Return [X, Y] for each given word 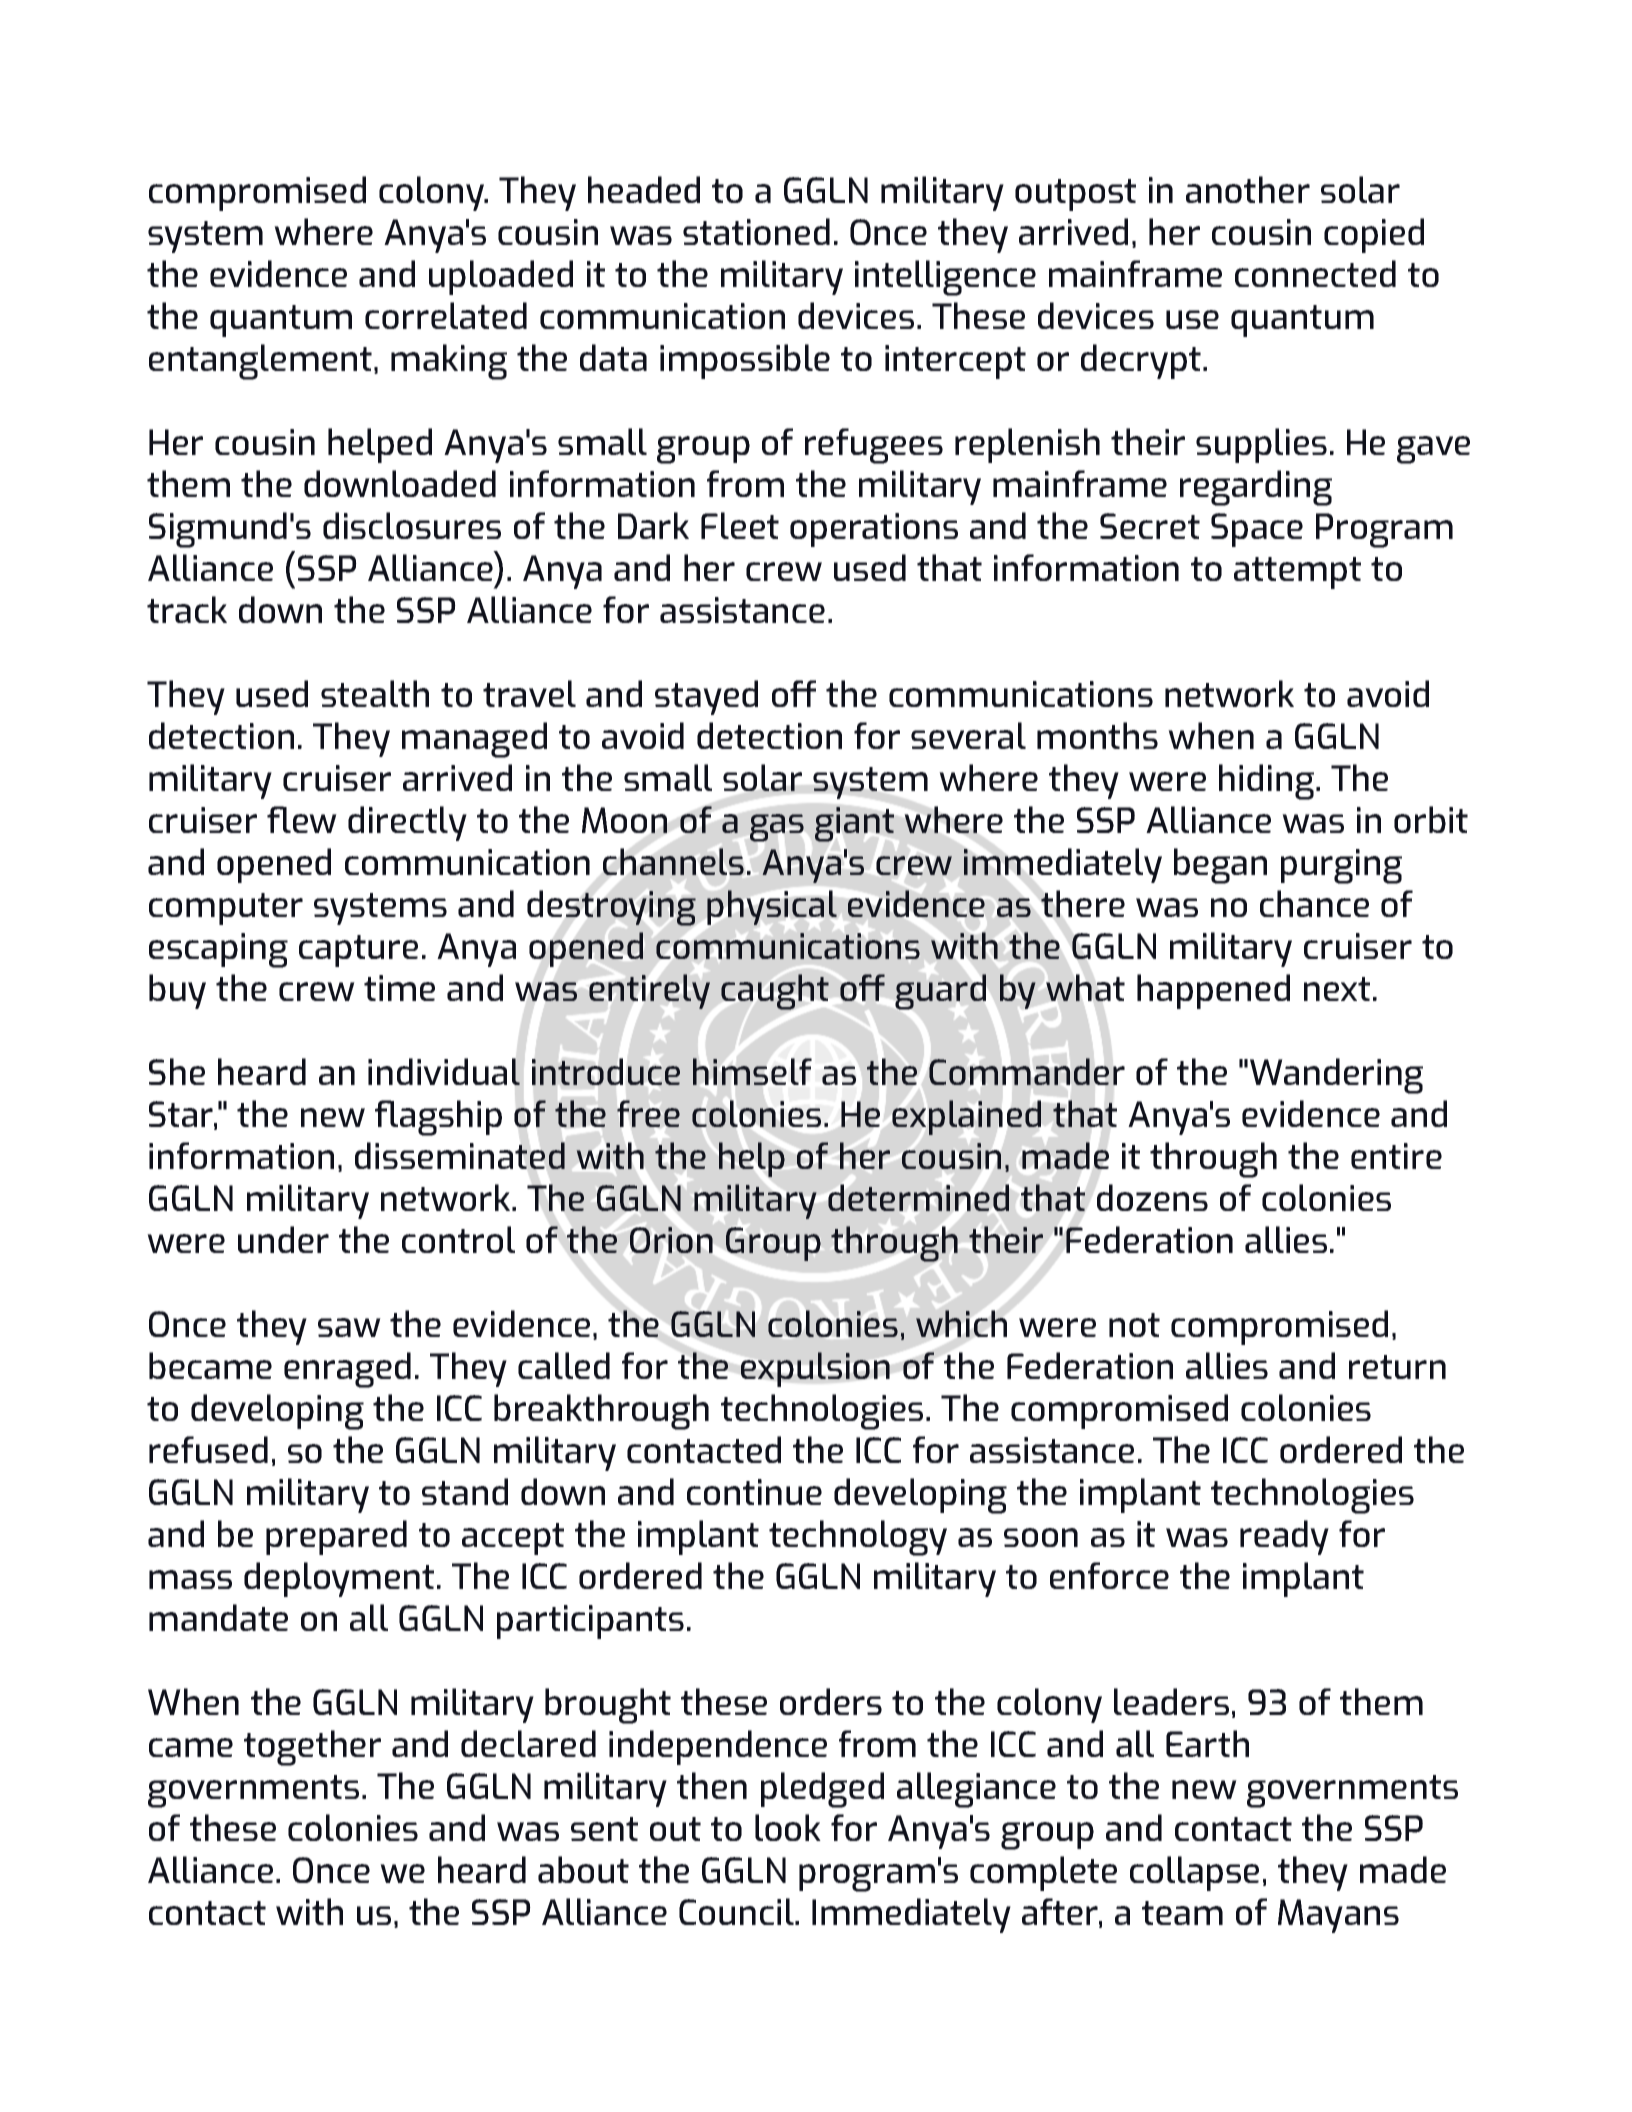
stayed [706, 697]
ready [1284, 1537]
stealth [375, 693]
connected [1315, 273]
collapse [1194, 1873]
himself [752, 1071]
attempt [1297, 573]
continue [754, 1492]
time [399, 988]
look [788, 1827]
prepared [336, 1537]
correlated [446, 315]
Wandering [1336, 1076]
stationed [756, 231]
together [312, 1748]
